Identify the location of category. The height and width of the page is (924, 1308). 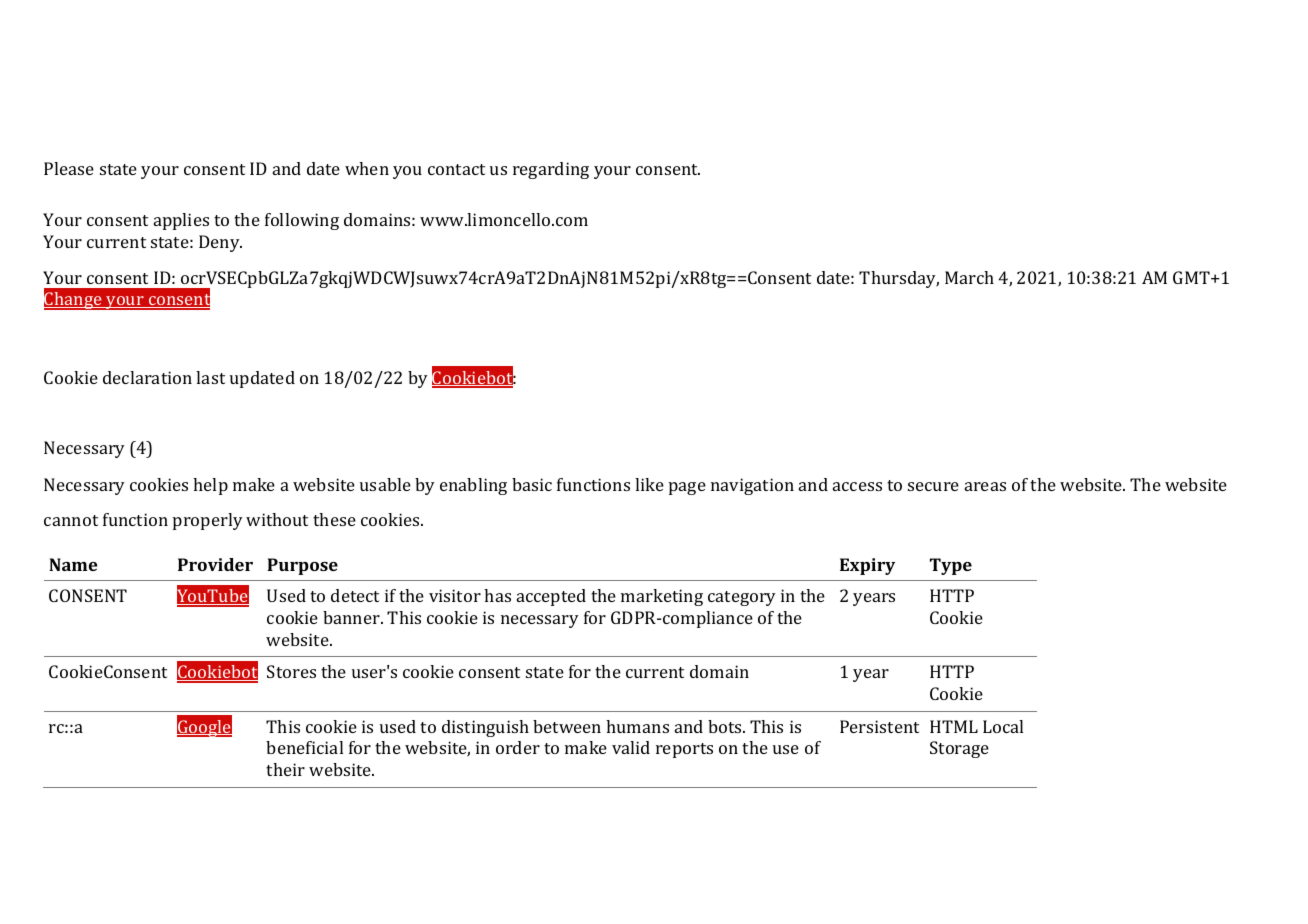
(742, 598).
